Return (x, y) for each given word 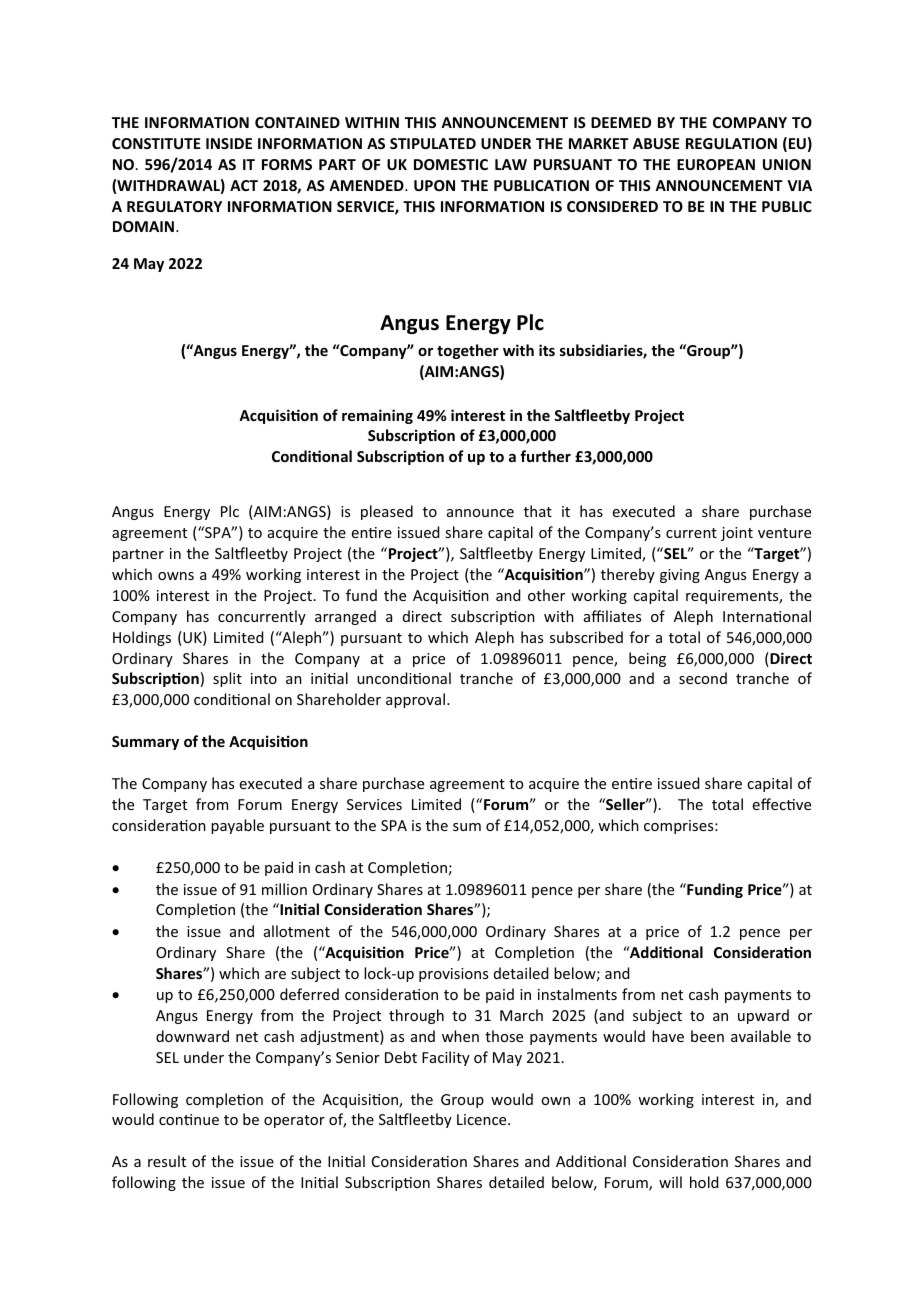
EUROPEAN (716, 164)
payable (237, 826)
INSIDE (229, 143)
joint (737, 534)
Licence (483, 1119)
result (167, 1161)
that (538, 511)
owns (176, 576)
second (703, 678)
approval (415, 700)
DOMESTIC (451, 164)
